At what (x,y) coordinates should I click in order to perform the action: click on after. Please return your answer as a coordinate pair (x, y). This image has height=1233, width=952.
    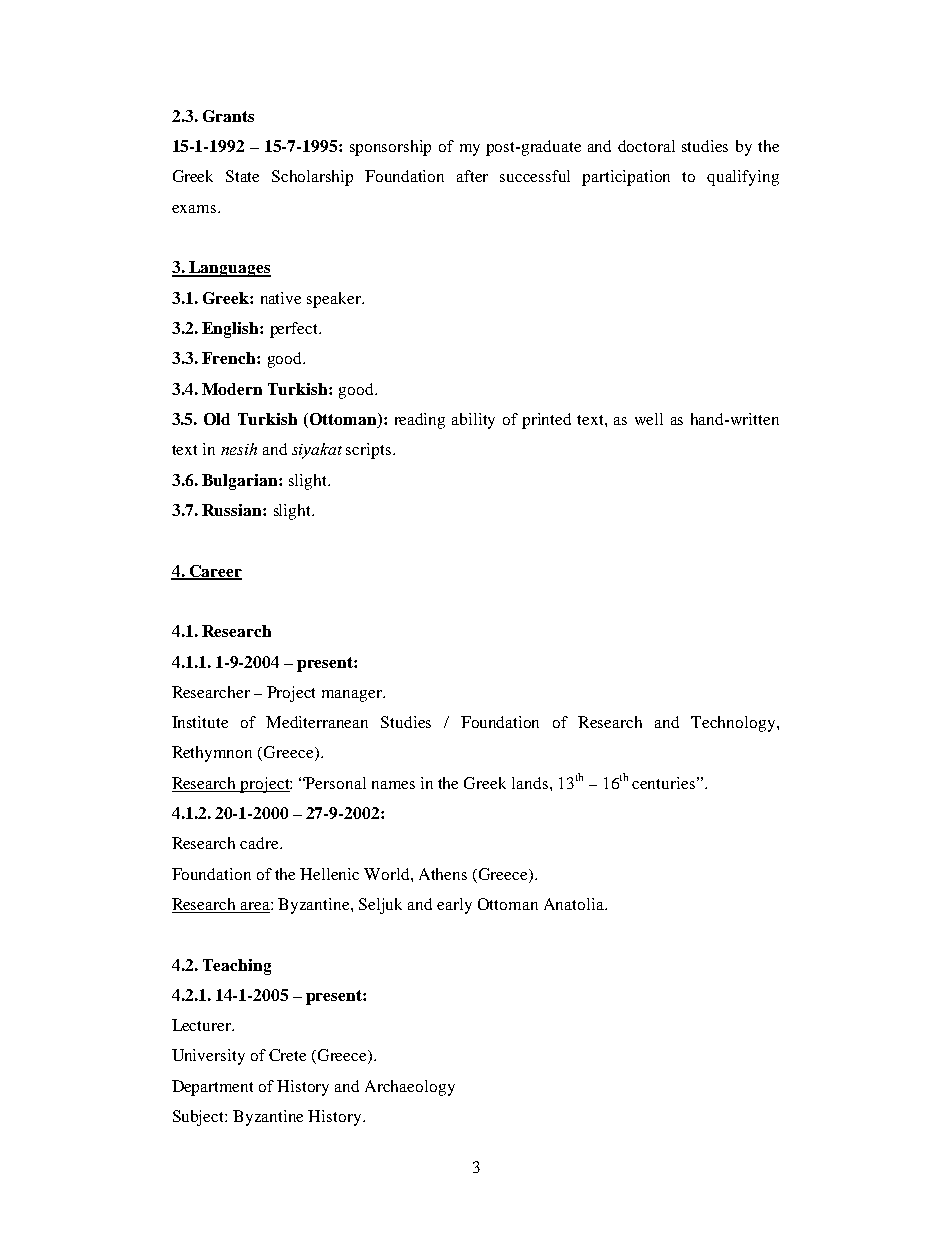
    Looking at the image, I should click on (472, 176).
